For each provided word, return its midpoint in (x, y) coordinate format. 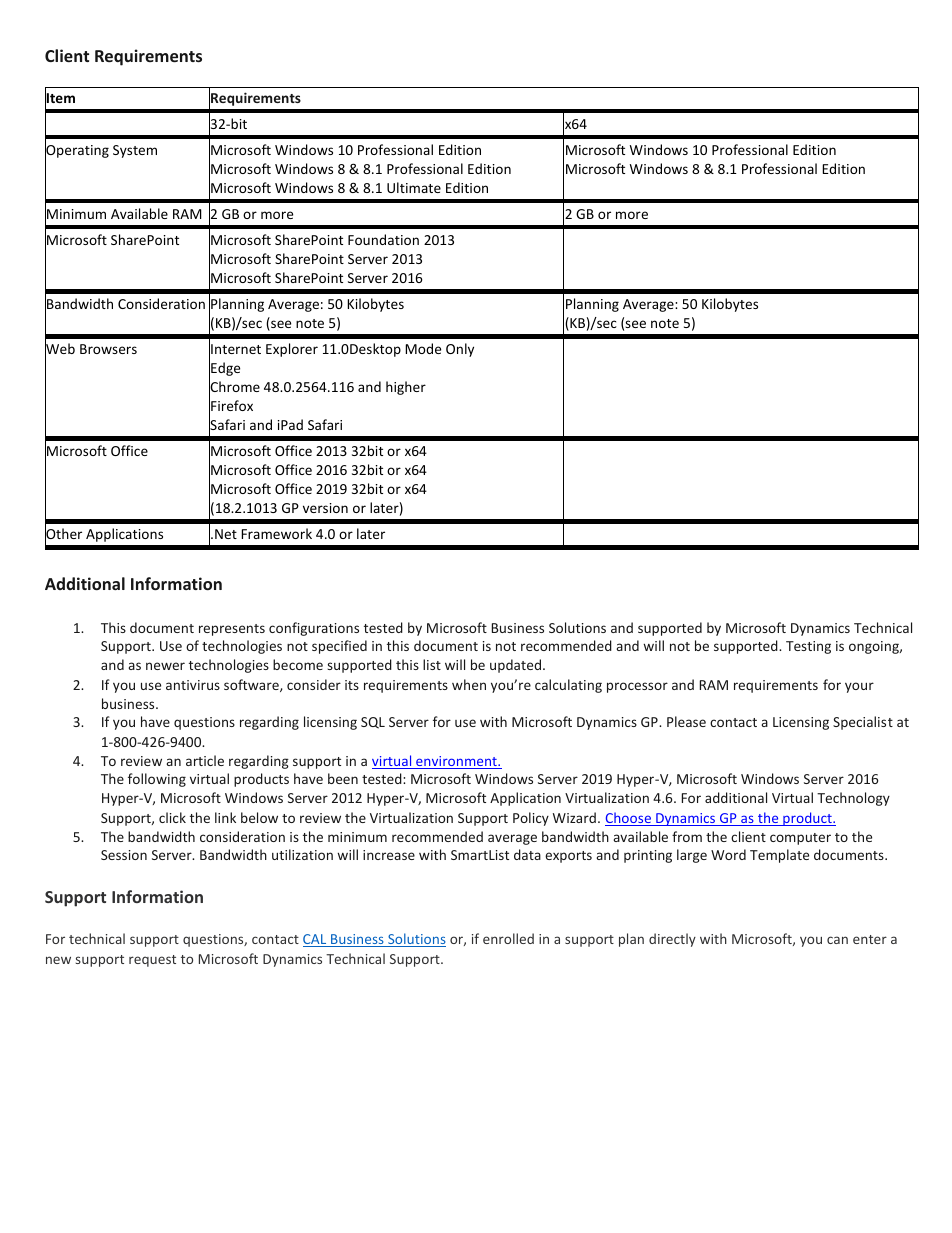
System (135, 151)
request (152, 961)
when (469, 684)
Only (460, 350)
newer (165, 666)
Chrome (234, 387)
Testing (808, 647)
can (837, 940)
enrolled (508, 938)
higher (406, 388)
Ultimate (414, 187)
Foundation (383, 239)
